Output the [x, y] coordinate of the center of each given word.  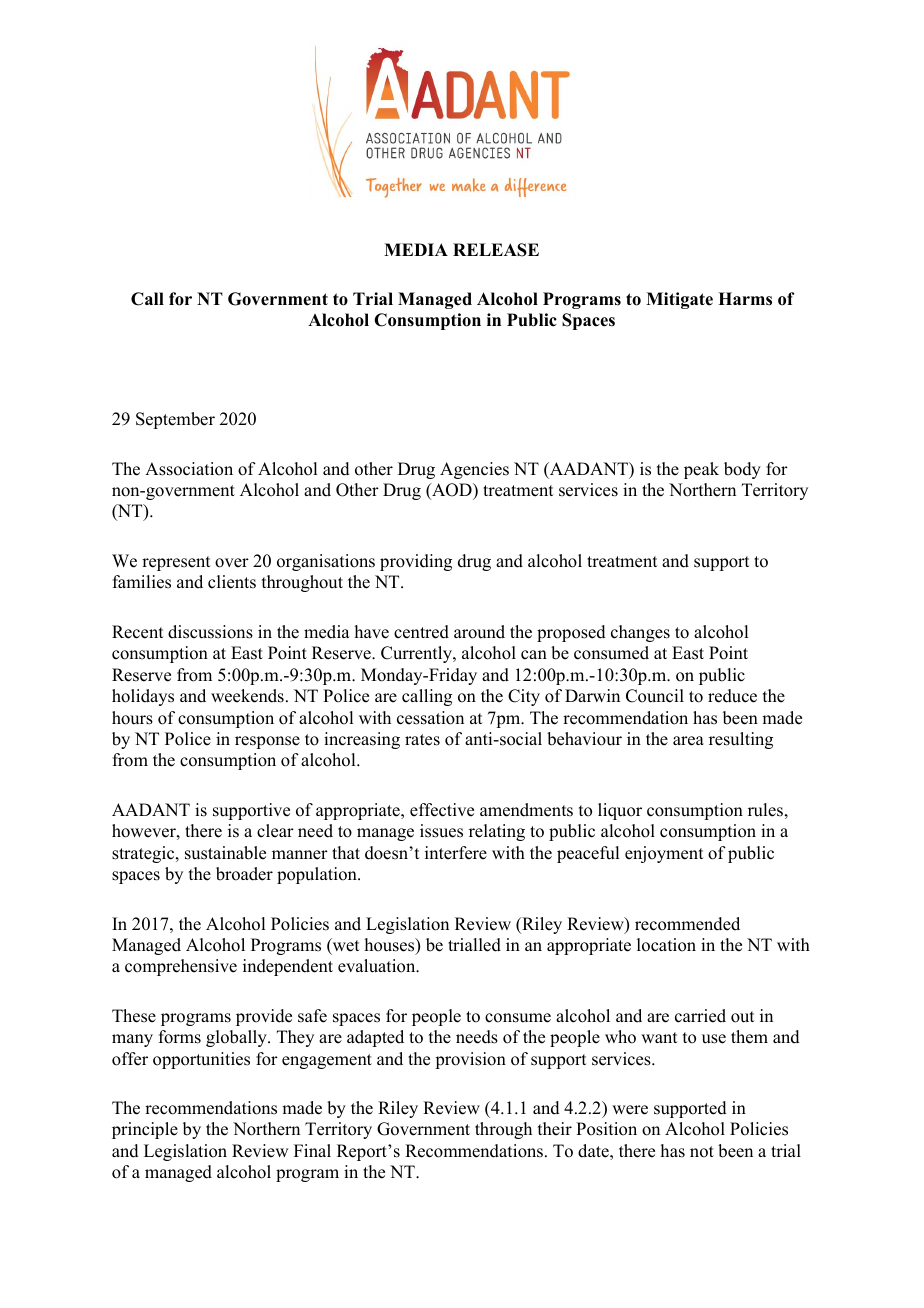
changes [640, 633]
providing [416, 562]
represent [176, 563]
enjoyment [664, 854]
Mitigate [679, 300]
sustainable [225, 853]
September [175, 420]
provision [470, 1060]
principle [145, 1130]
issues [441, 831]
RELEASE [496, 250]
